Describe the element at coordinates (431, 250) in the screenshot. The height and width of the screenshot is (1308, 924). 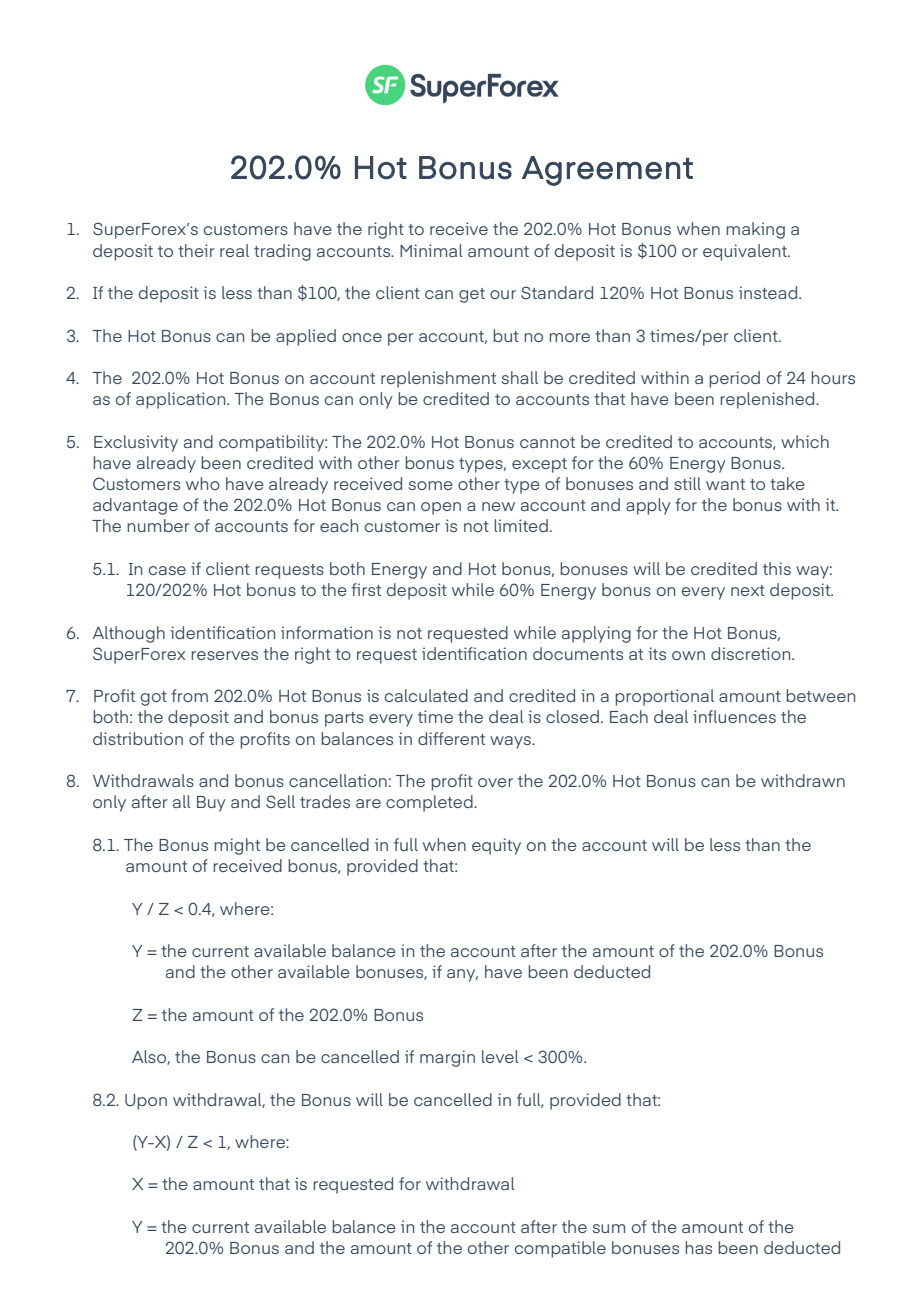
I see `Minimal` at that location.
